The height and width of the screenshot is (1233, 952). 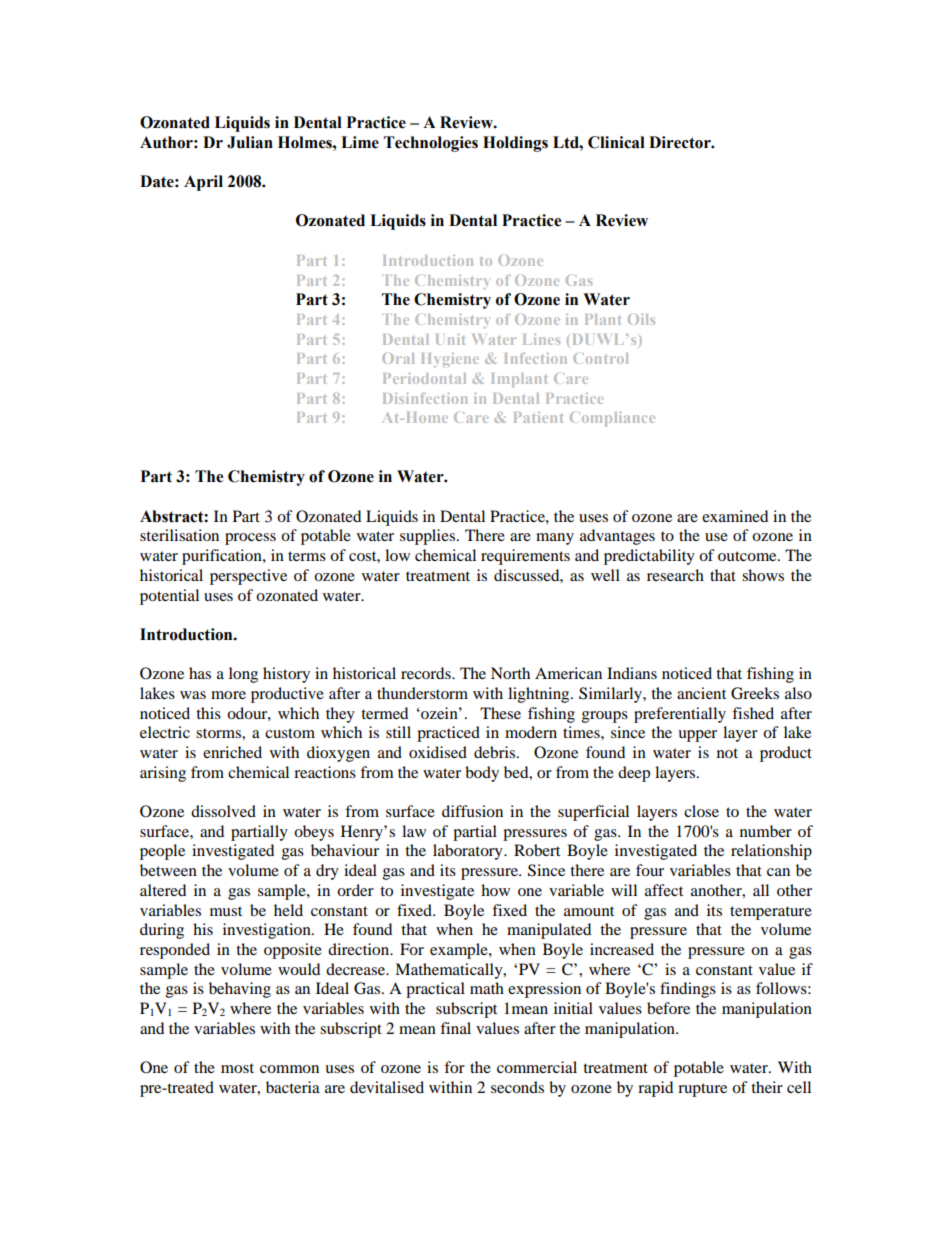 What do you see at coordinates (237, 1068) in the screenshot?
I see `most` at bounding box center [237, 1068].
